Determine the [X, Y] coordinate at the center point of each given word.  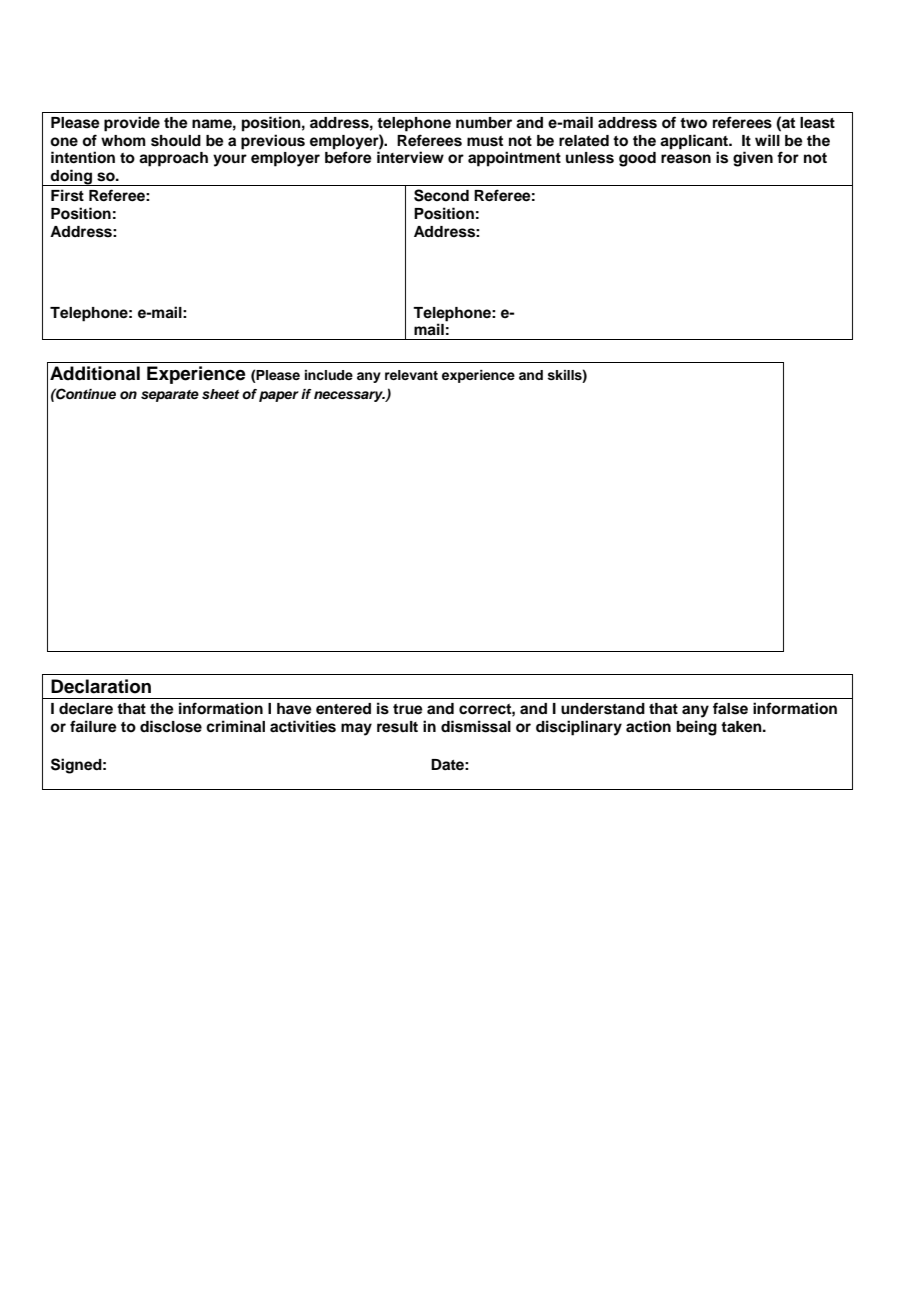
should [176, 141]
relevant [411, 375]
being [697, 728]
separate [170, 396]
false [730, 708]
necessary [349, 396]
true [408, 709]
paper [279, 396]
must [485, 141]
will [767, 140]
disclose [171, 726]
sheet [221, 394]
